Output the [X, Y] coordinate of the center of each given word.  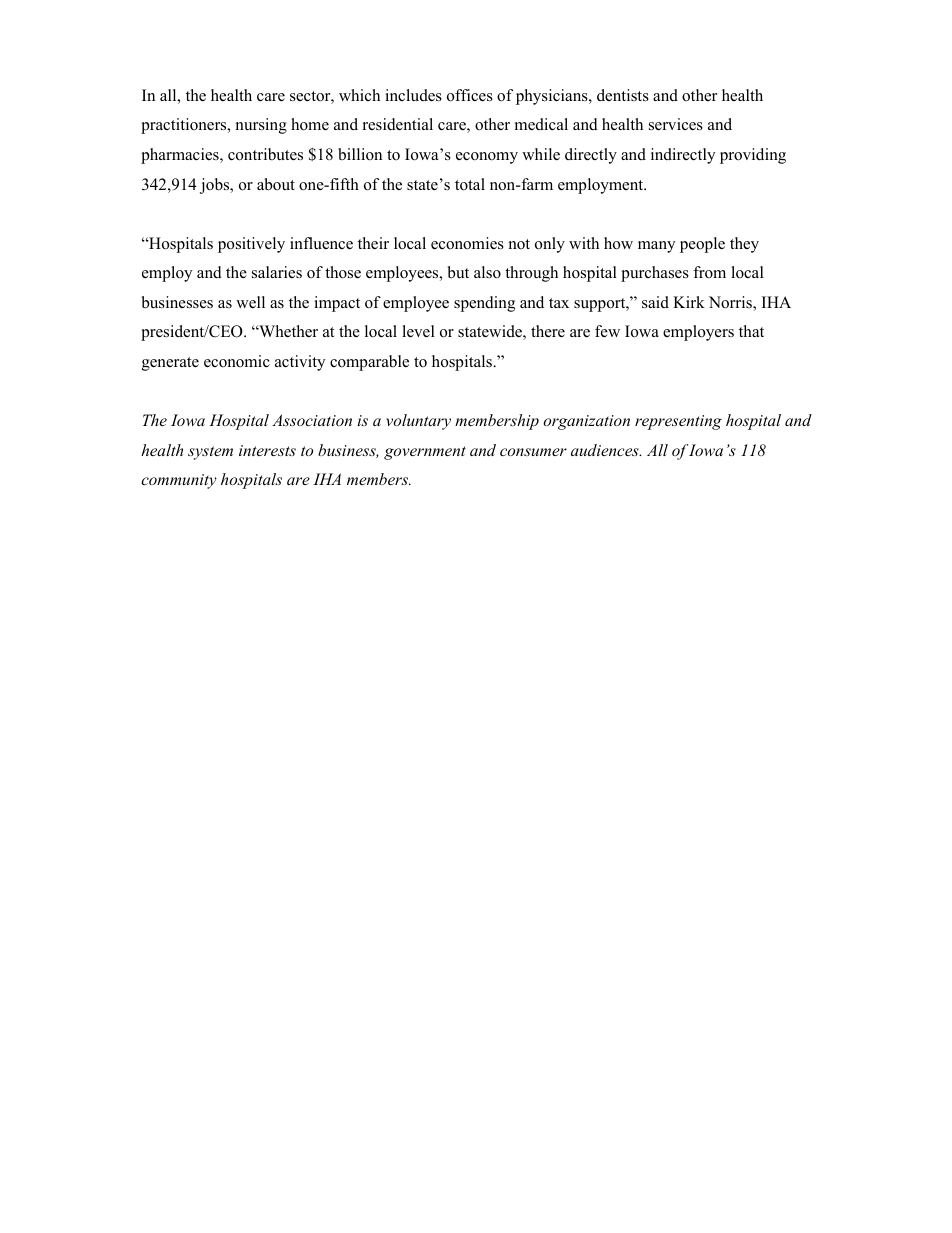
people [702, 245]
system [210, 453]
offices [470, 95]
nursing [261, 126]
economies [467, 243]
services [676, 124]
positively [251, 245]
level [418, 331]
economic [237, 361]
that [751, 331]
